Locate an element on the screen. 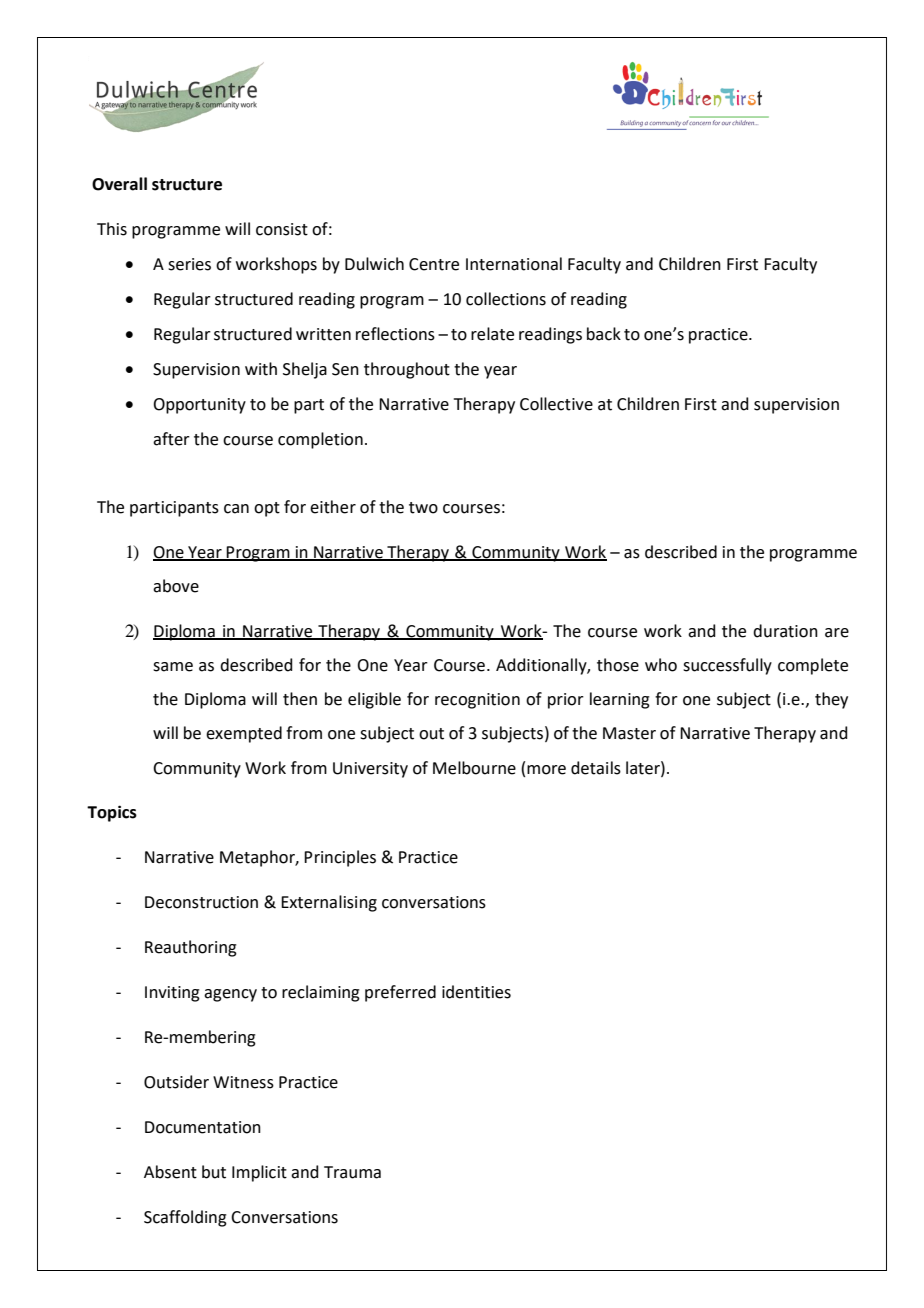 The image size is (924, 1308). Melbourne is located at coordinates (474, 768).
